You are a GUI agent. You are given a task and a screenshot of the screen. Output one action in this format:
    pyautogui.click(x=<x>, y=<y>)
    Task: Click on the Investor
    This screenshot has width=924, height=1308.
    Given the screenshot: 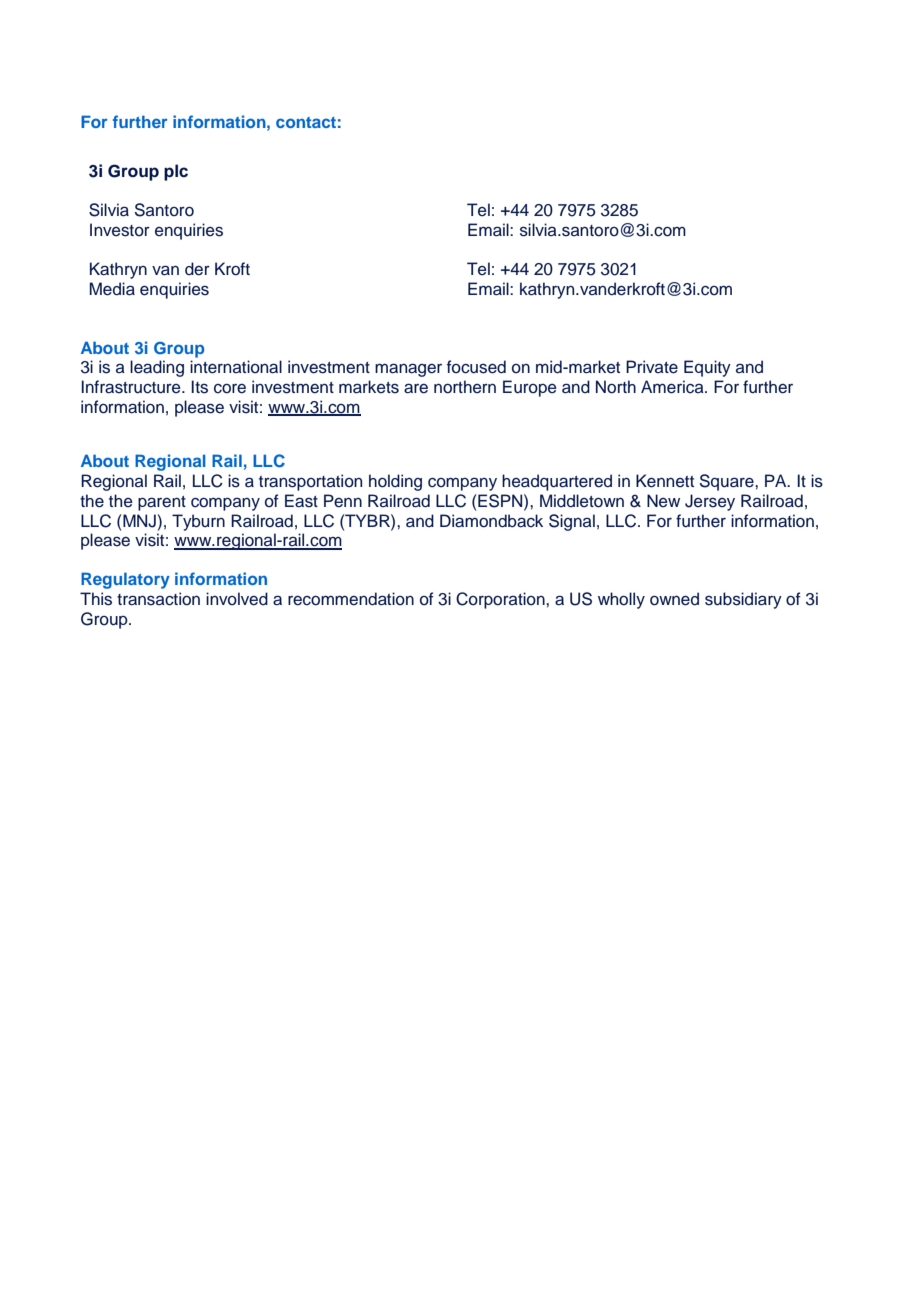 What is the action you would take?
    pyautogui.click(x=120, y=230)
